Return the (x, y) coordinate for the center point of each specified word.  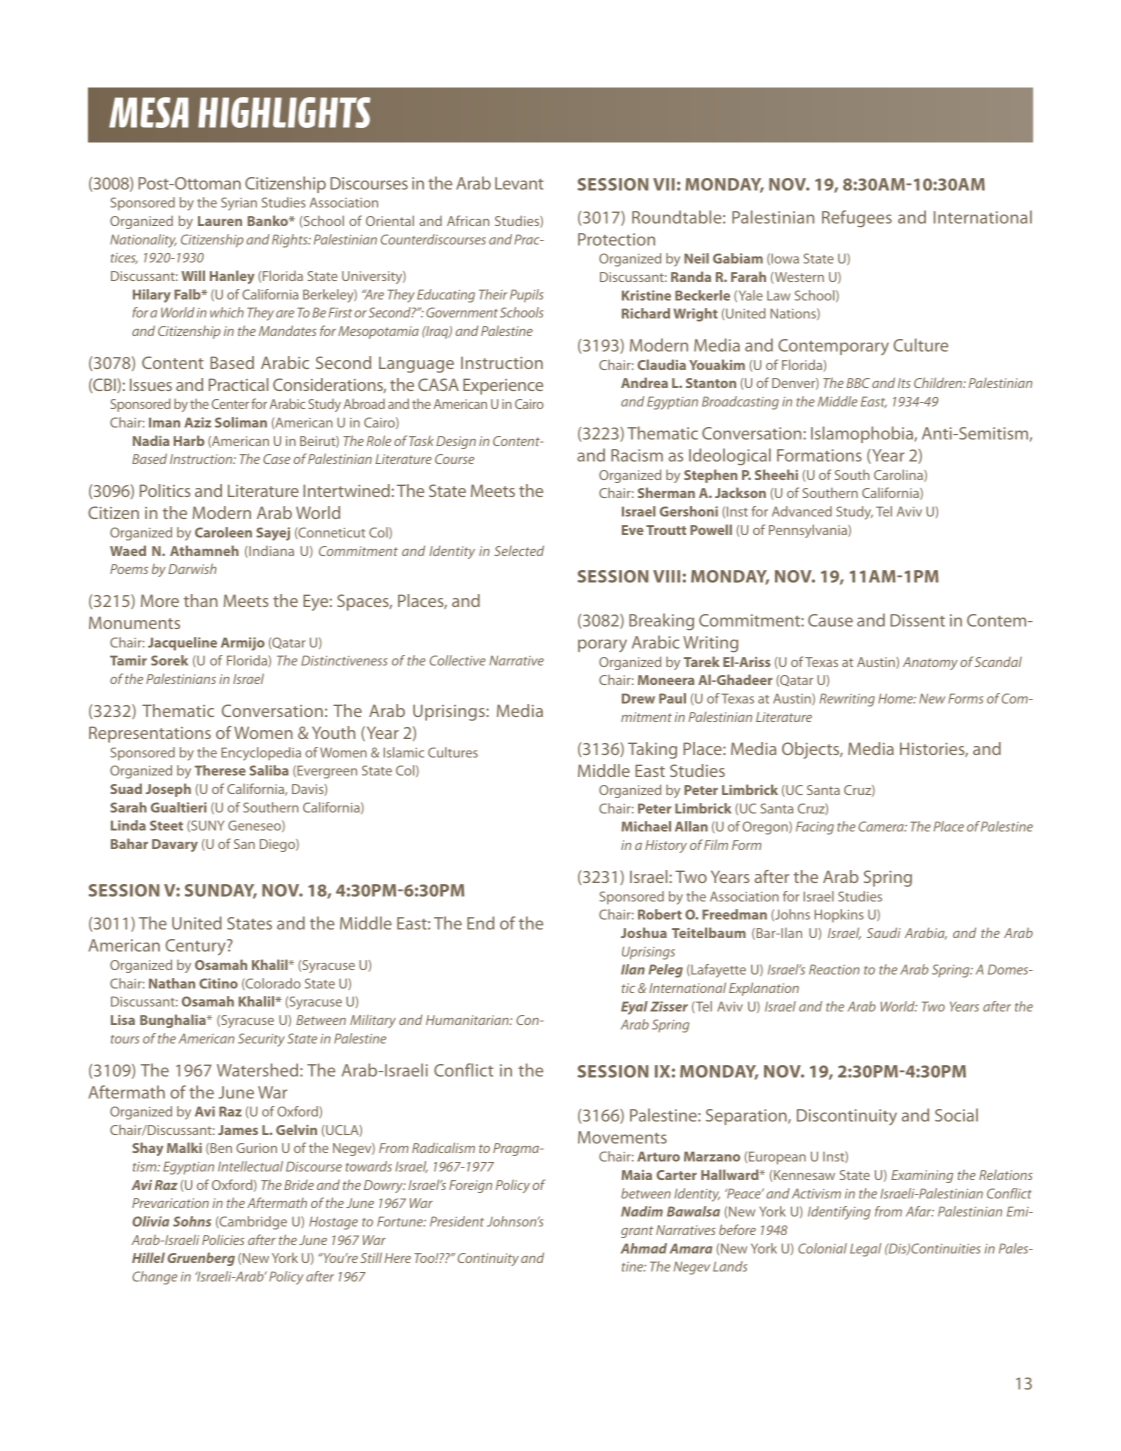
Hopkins (839, 915)
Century (196, 947)
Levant (519, 183)
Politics (165, 490)
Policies (223, 1239)
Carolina (899, 475)
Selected (519, 550)
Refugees (857, 218)
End (480, 923)
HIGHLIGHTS (284, 112)
